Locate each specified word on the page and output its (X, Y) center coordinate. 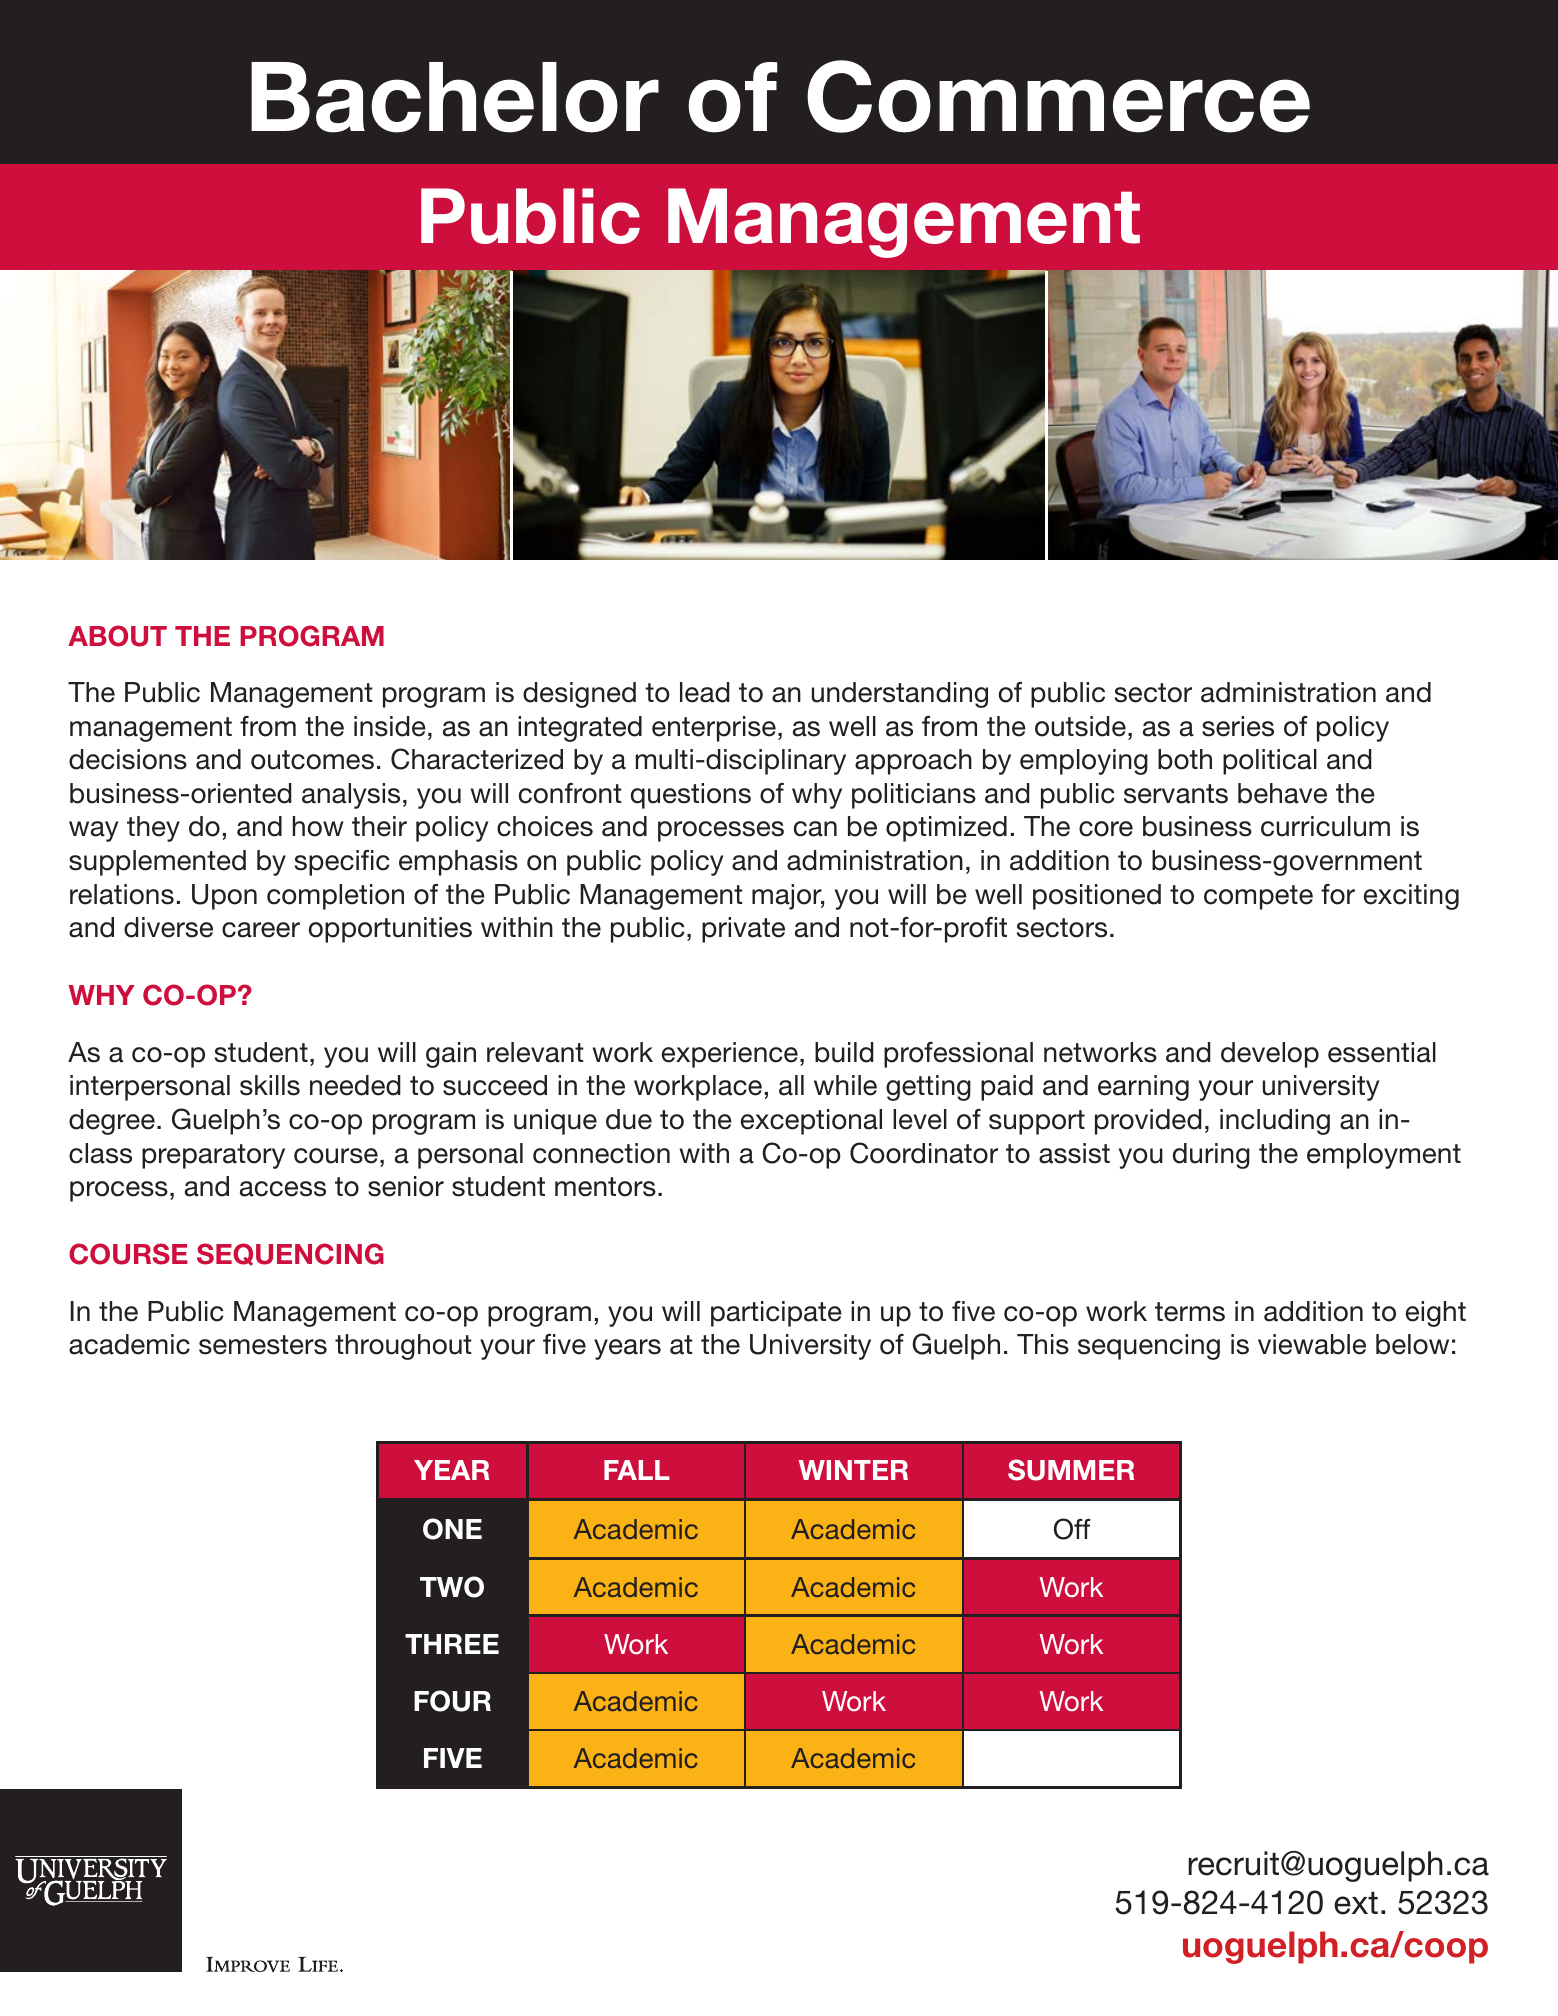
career (261, 930)
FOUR (452, 1701)
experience (730, 1055)
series (1238, 726)
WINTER (853, 1470)
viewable (1312, 1344)
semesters (263, 1345)
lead (705, 692)
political (1270, 762)
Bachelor (455, 97)
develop (1270, 1055)
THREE (452, 1644)
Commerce (1058, 96)
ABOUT (117, 636)
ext (1356, 1903)
